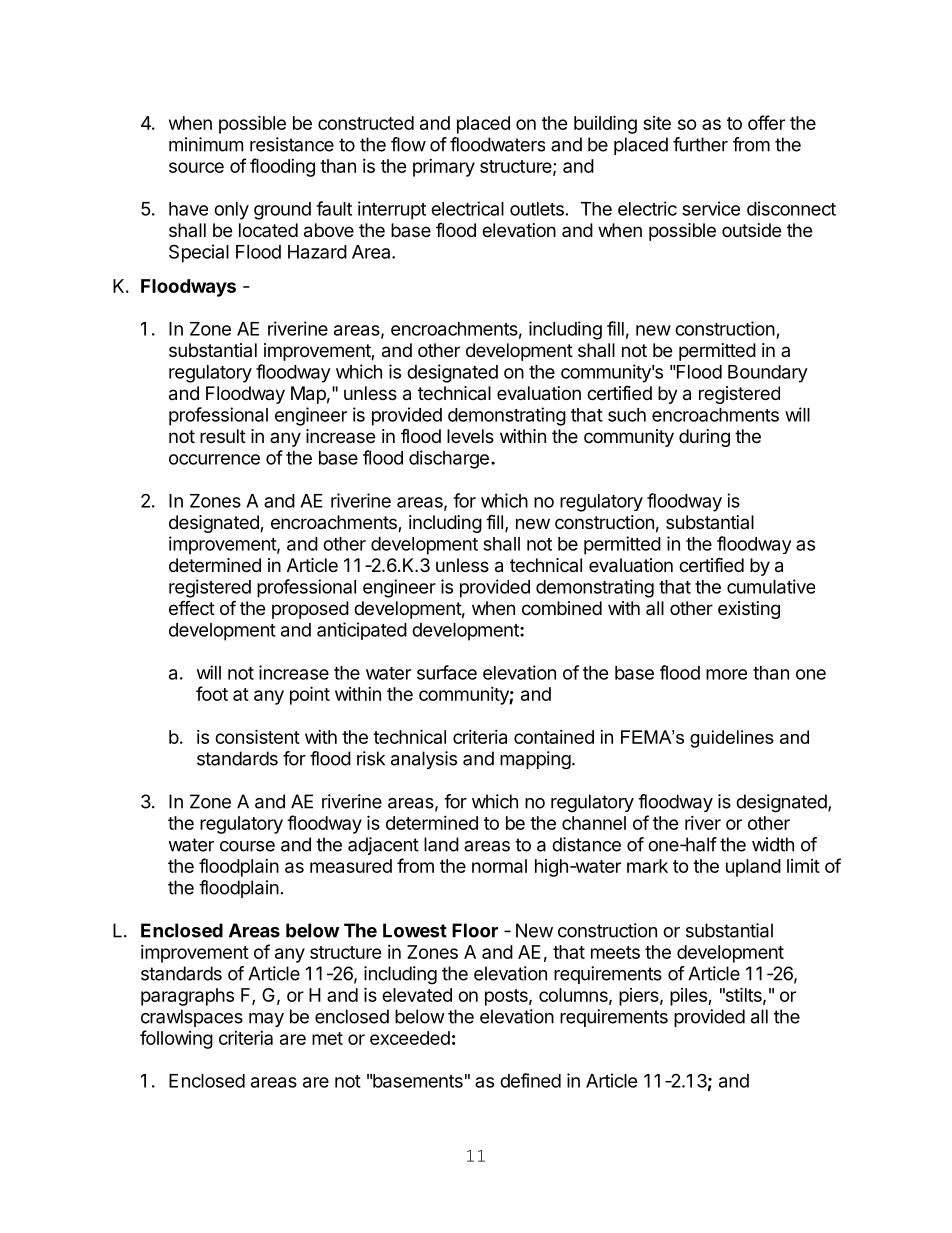 The width and height of the image is (952, 1233). Describe the element at coordinates (700, 144) in the image. I see `further` at that location.
